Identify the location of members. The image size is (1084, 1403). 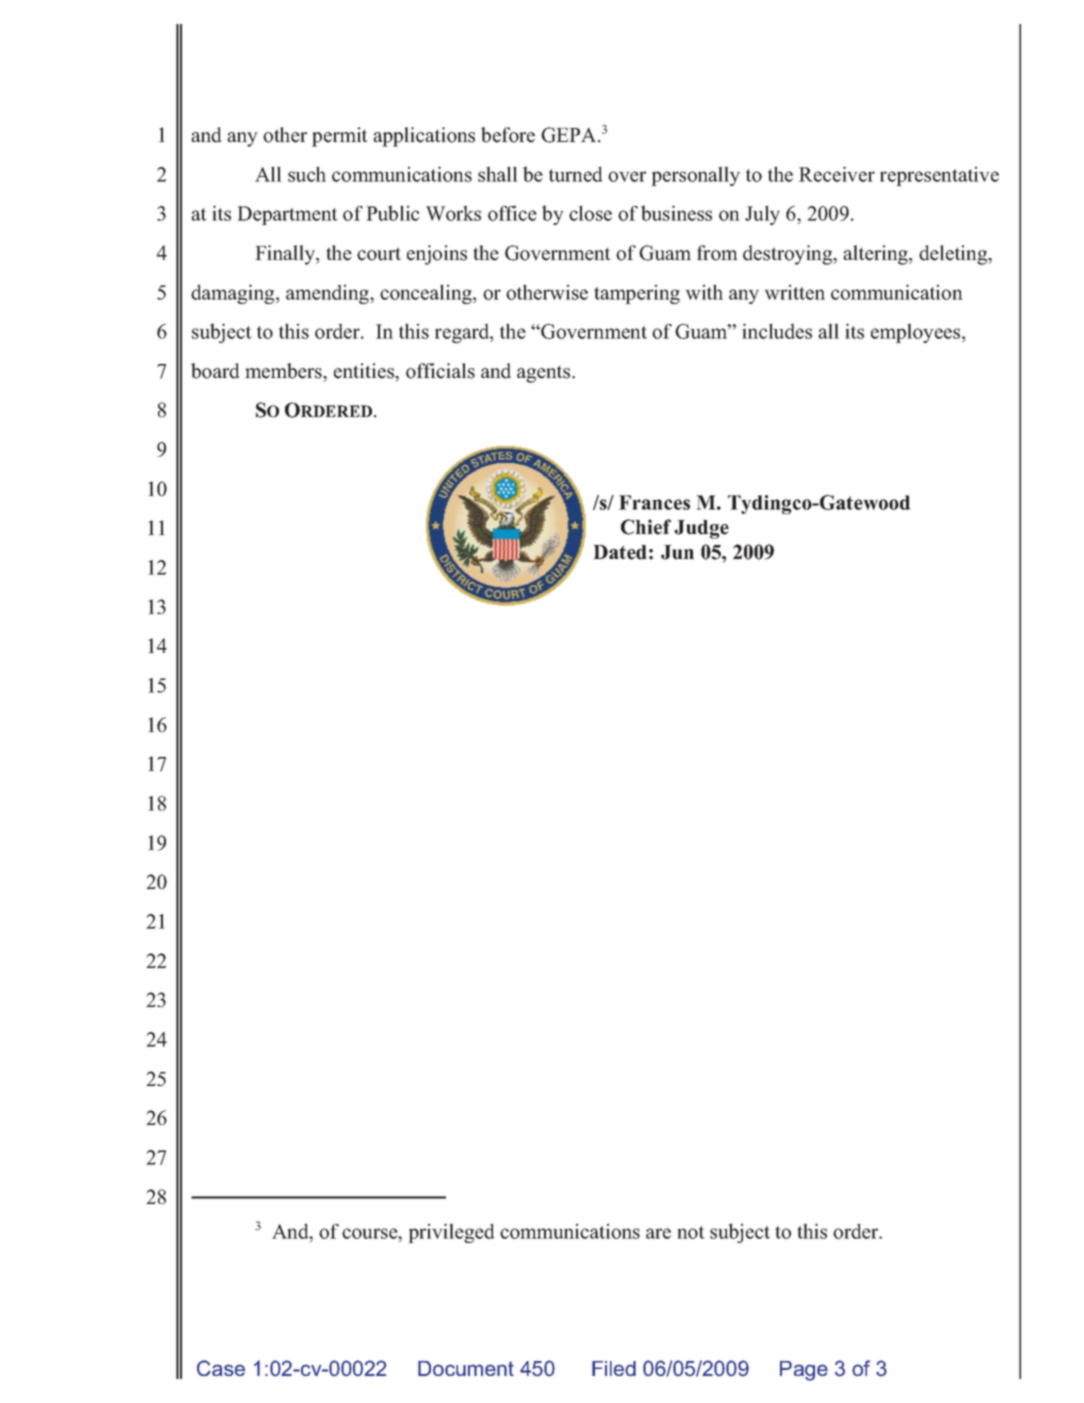
(284, 371).
